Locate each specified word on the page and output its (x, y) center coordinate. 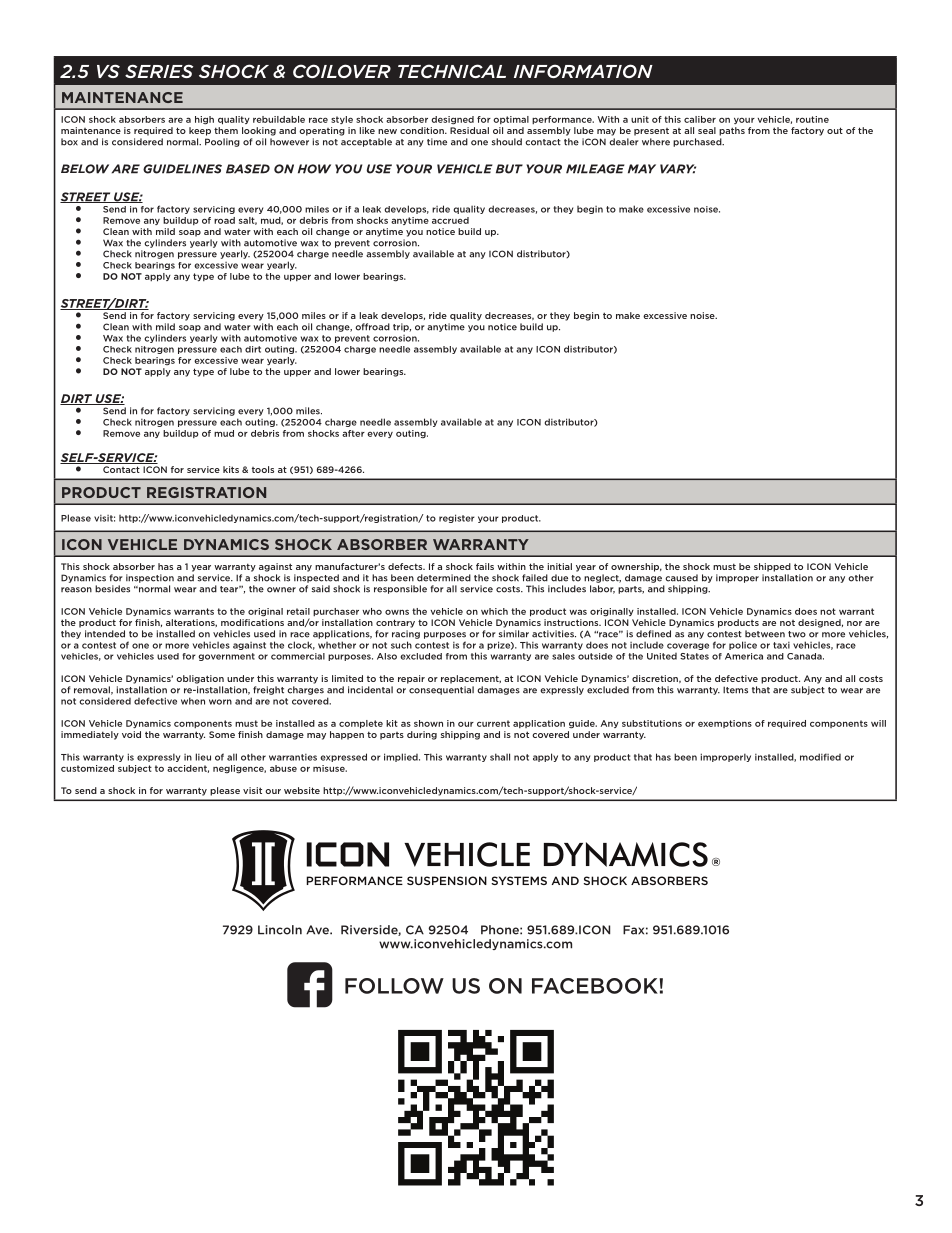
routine (812, 119)
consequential (441, 690)
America (744, 656)
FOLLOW (394, 986)
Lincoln (280, 930)
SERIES (159, 71)
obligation (200, 679)
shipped (772, 567)
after (353, 433)
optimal (511, 120)
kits (231, 469)
